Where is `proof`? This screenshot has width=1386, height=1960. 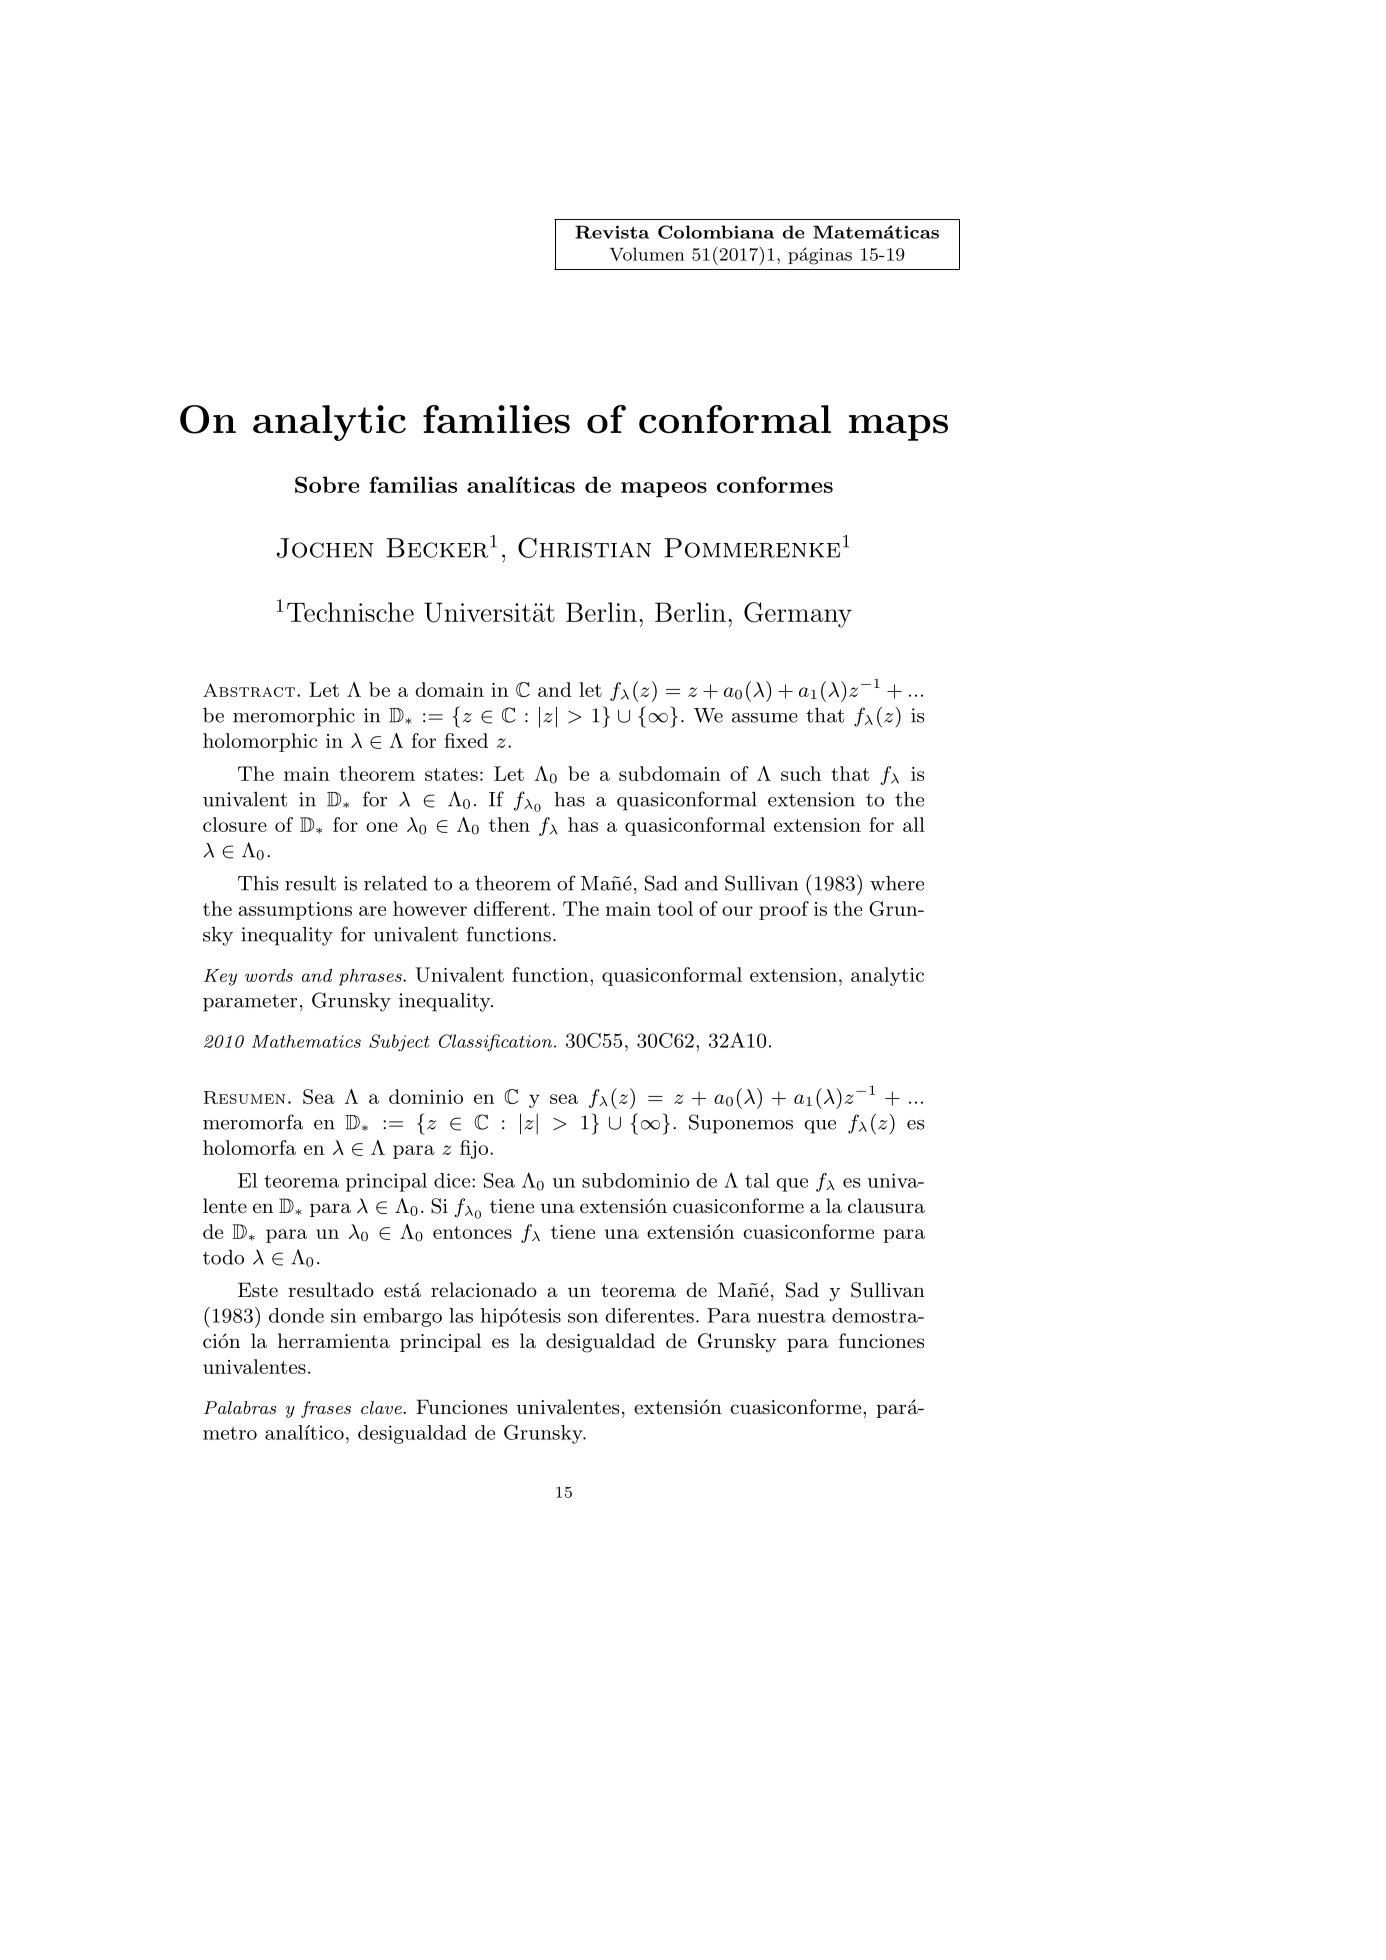
proof is located at coordinates (784, 910).
